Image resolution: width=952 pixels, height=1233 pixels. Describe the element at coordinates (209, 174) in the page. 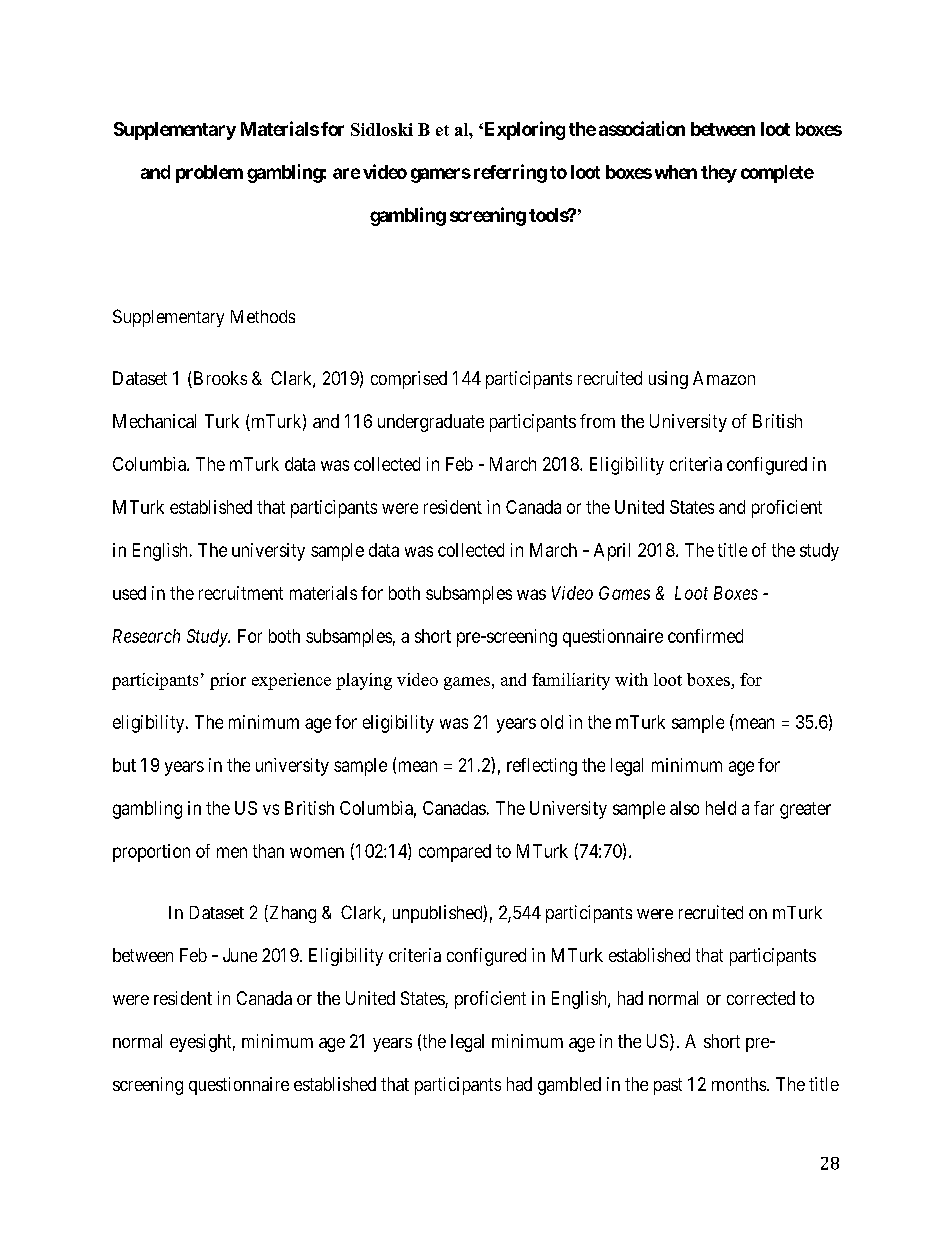

I see `problem` at that location.
